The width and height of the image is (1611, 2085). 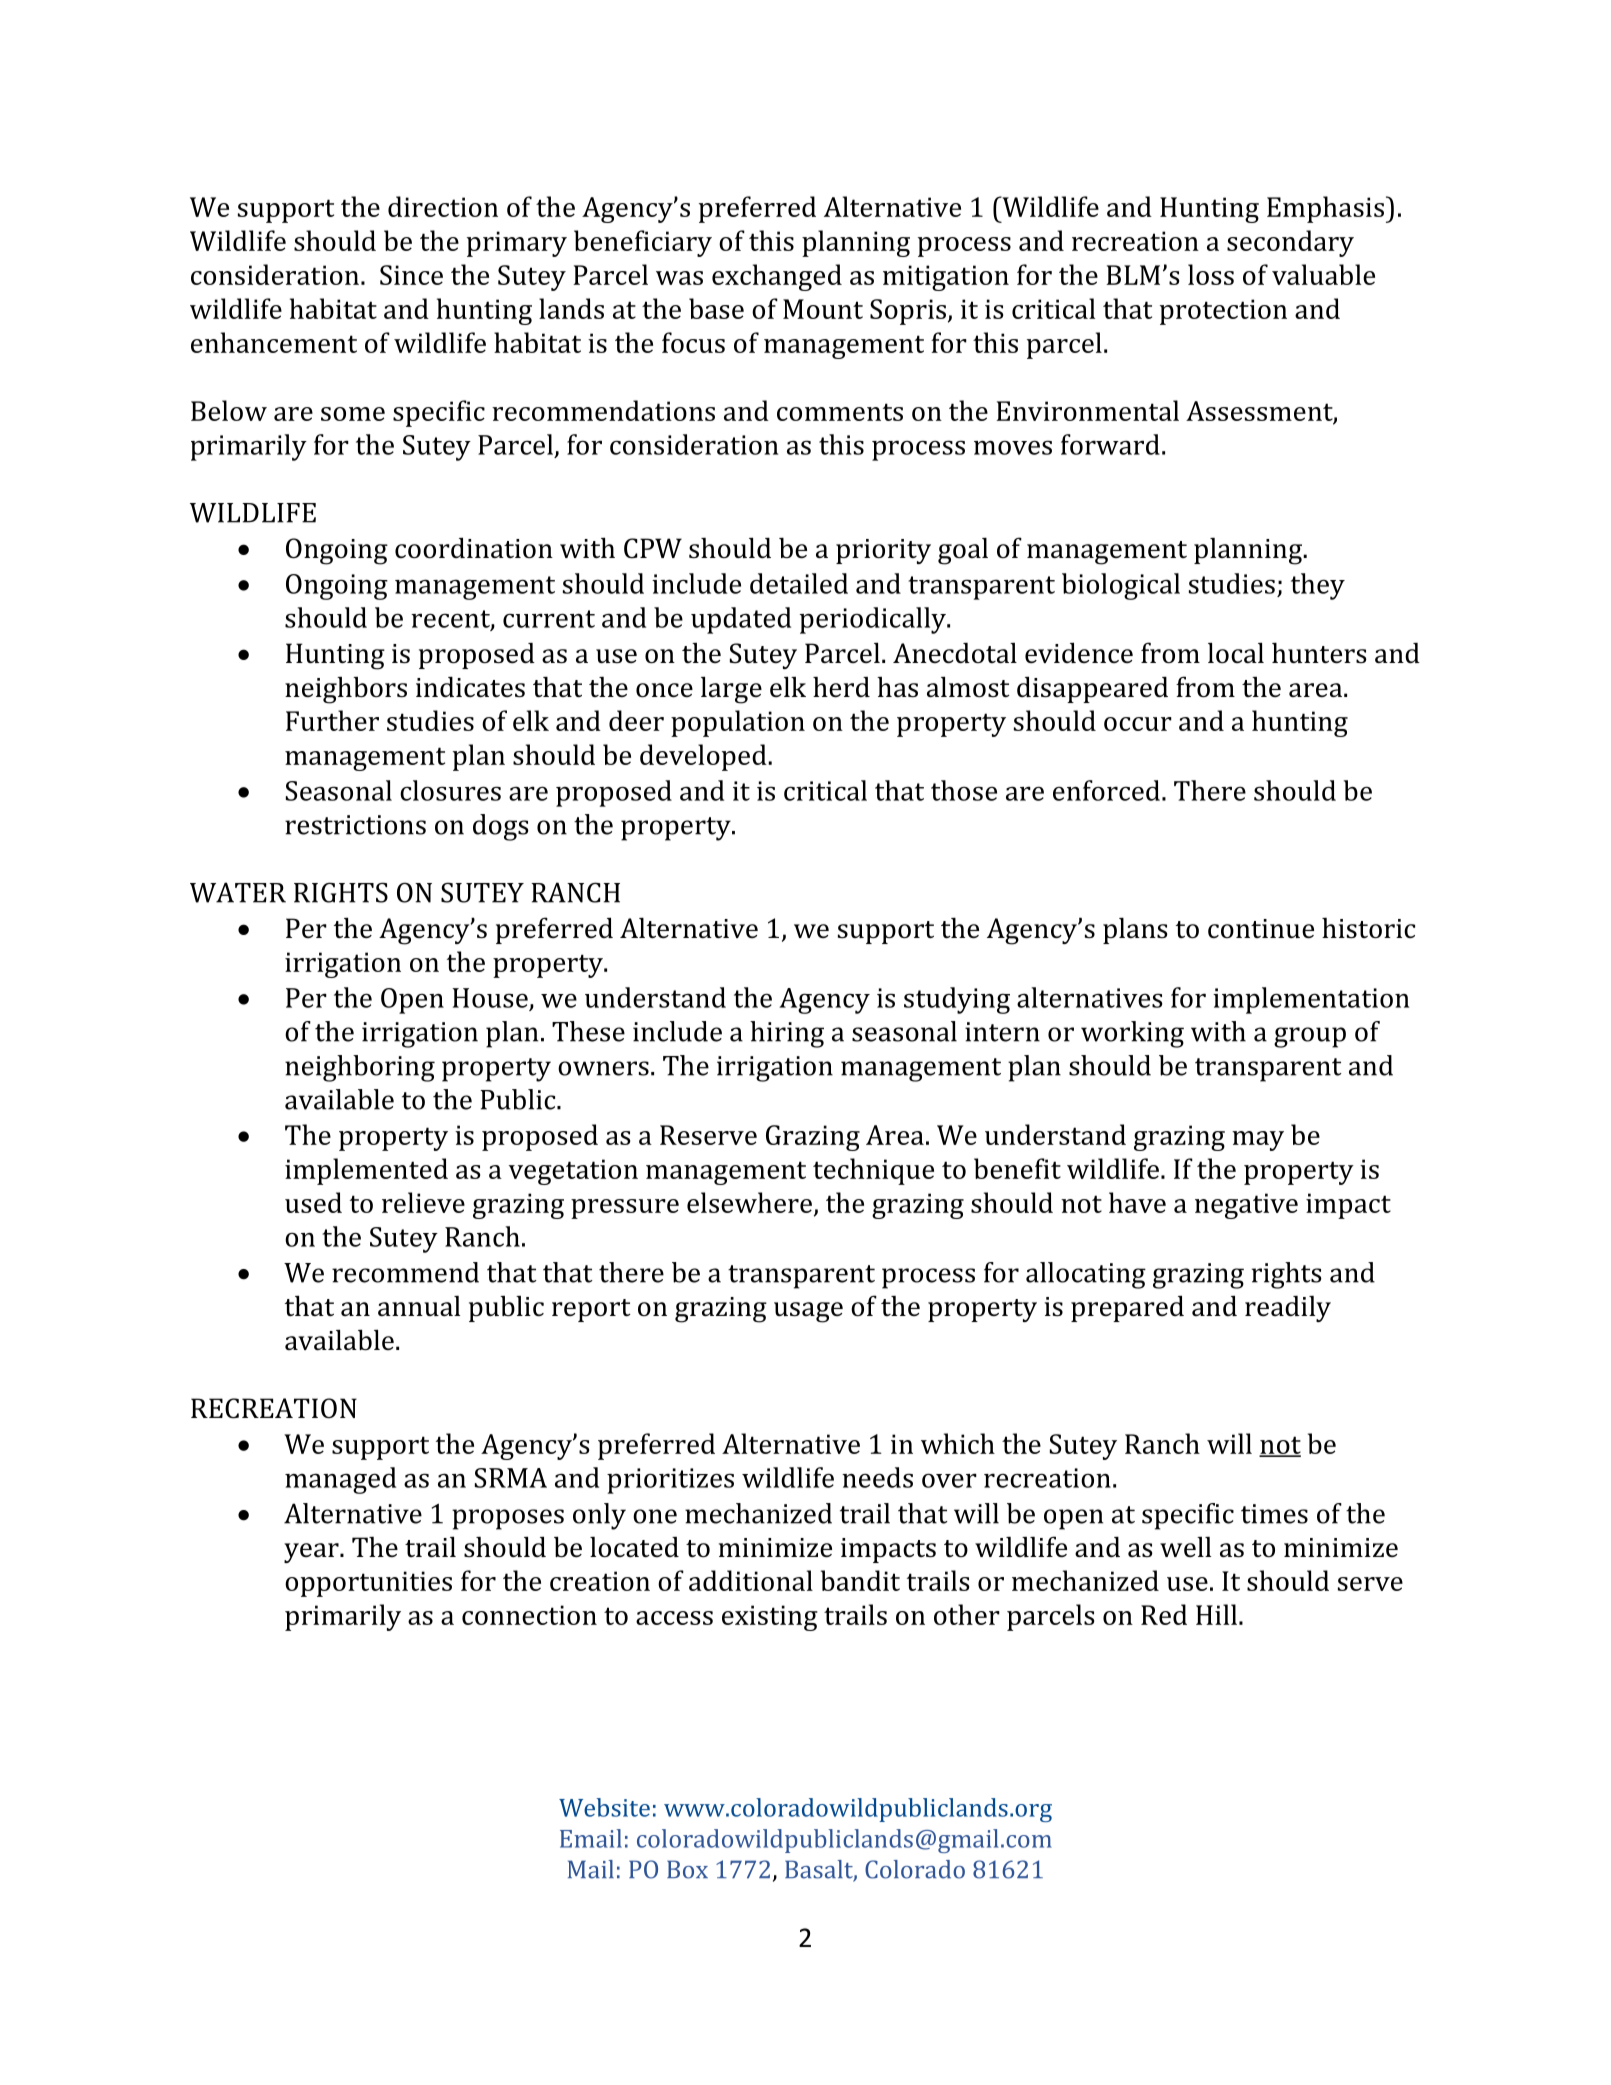 I want to click on exchanged, so click(x=777, y=277).
